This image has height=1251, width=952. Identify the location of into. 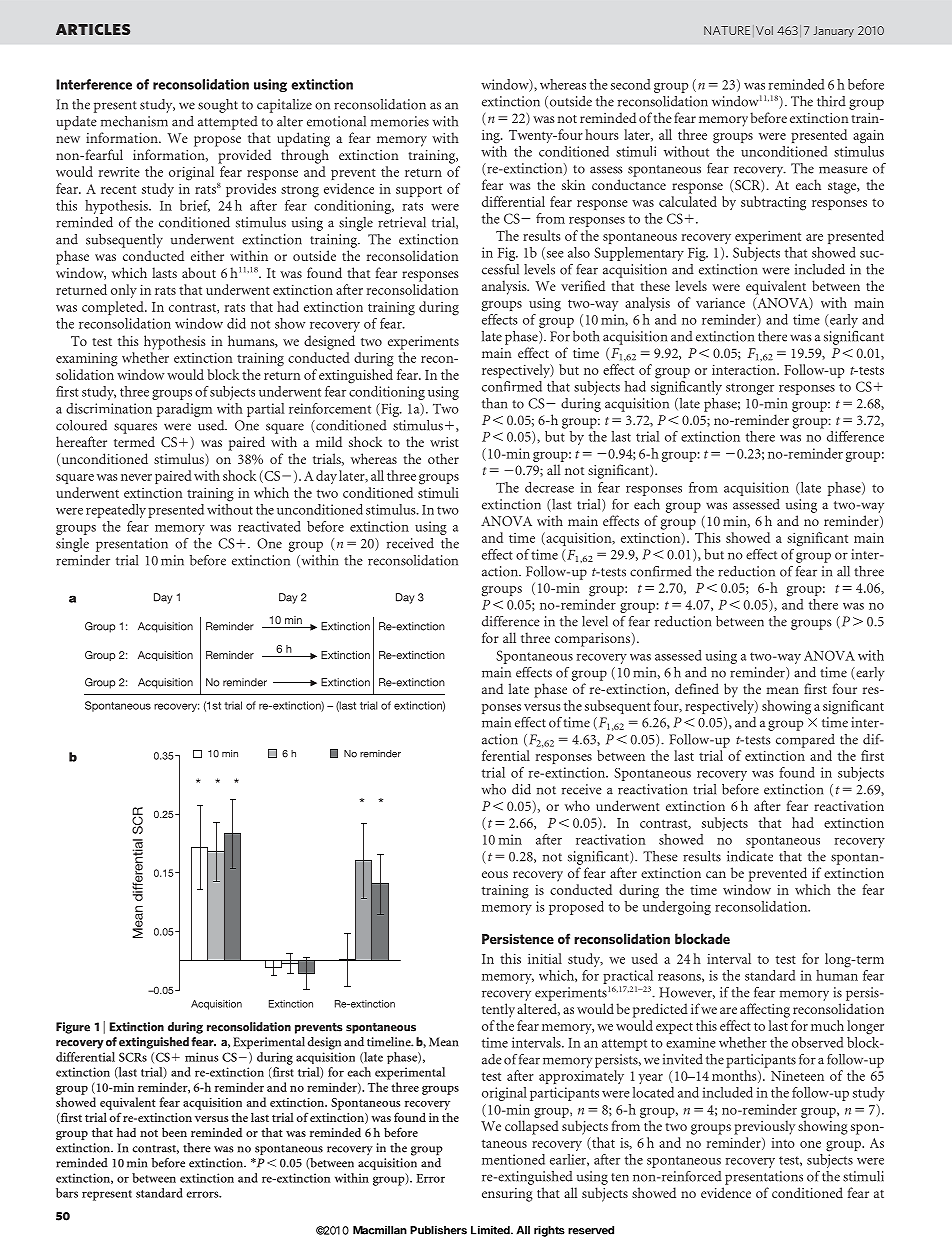
(783, 1143).
